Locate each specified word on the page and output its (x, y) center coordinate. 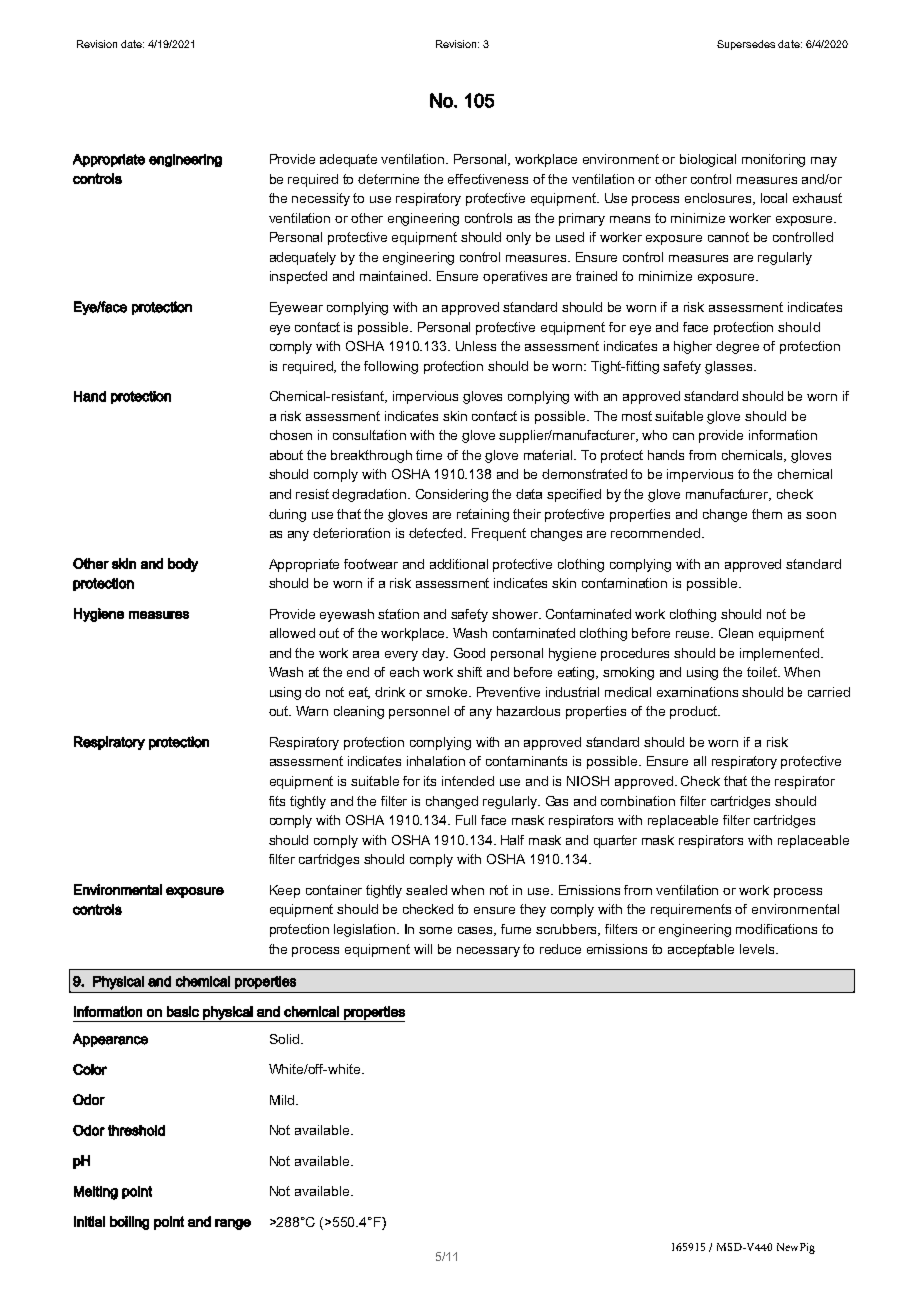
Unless (476, 346)
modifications (776, 929)
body (183, 565)
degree (737, 347)
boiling (129, 1223)
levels (758, 949)
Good (469, 653)
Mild (282, 1100)
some (435, 930)
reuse (694, 634)
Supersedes (746, 45)
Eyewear (296, 308)
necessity (321, 199)
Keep (285, 891)
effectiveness (488, 179)
